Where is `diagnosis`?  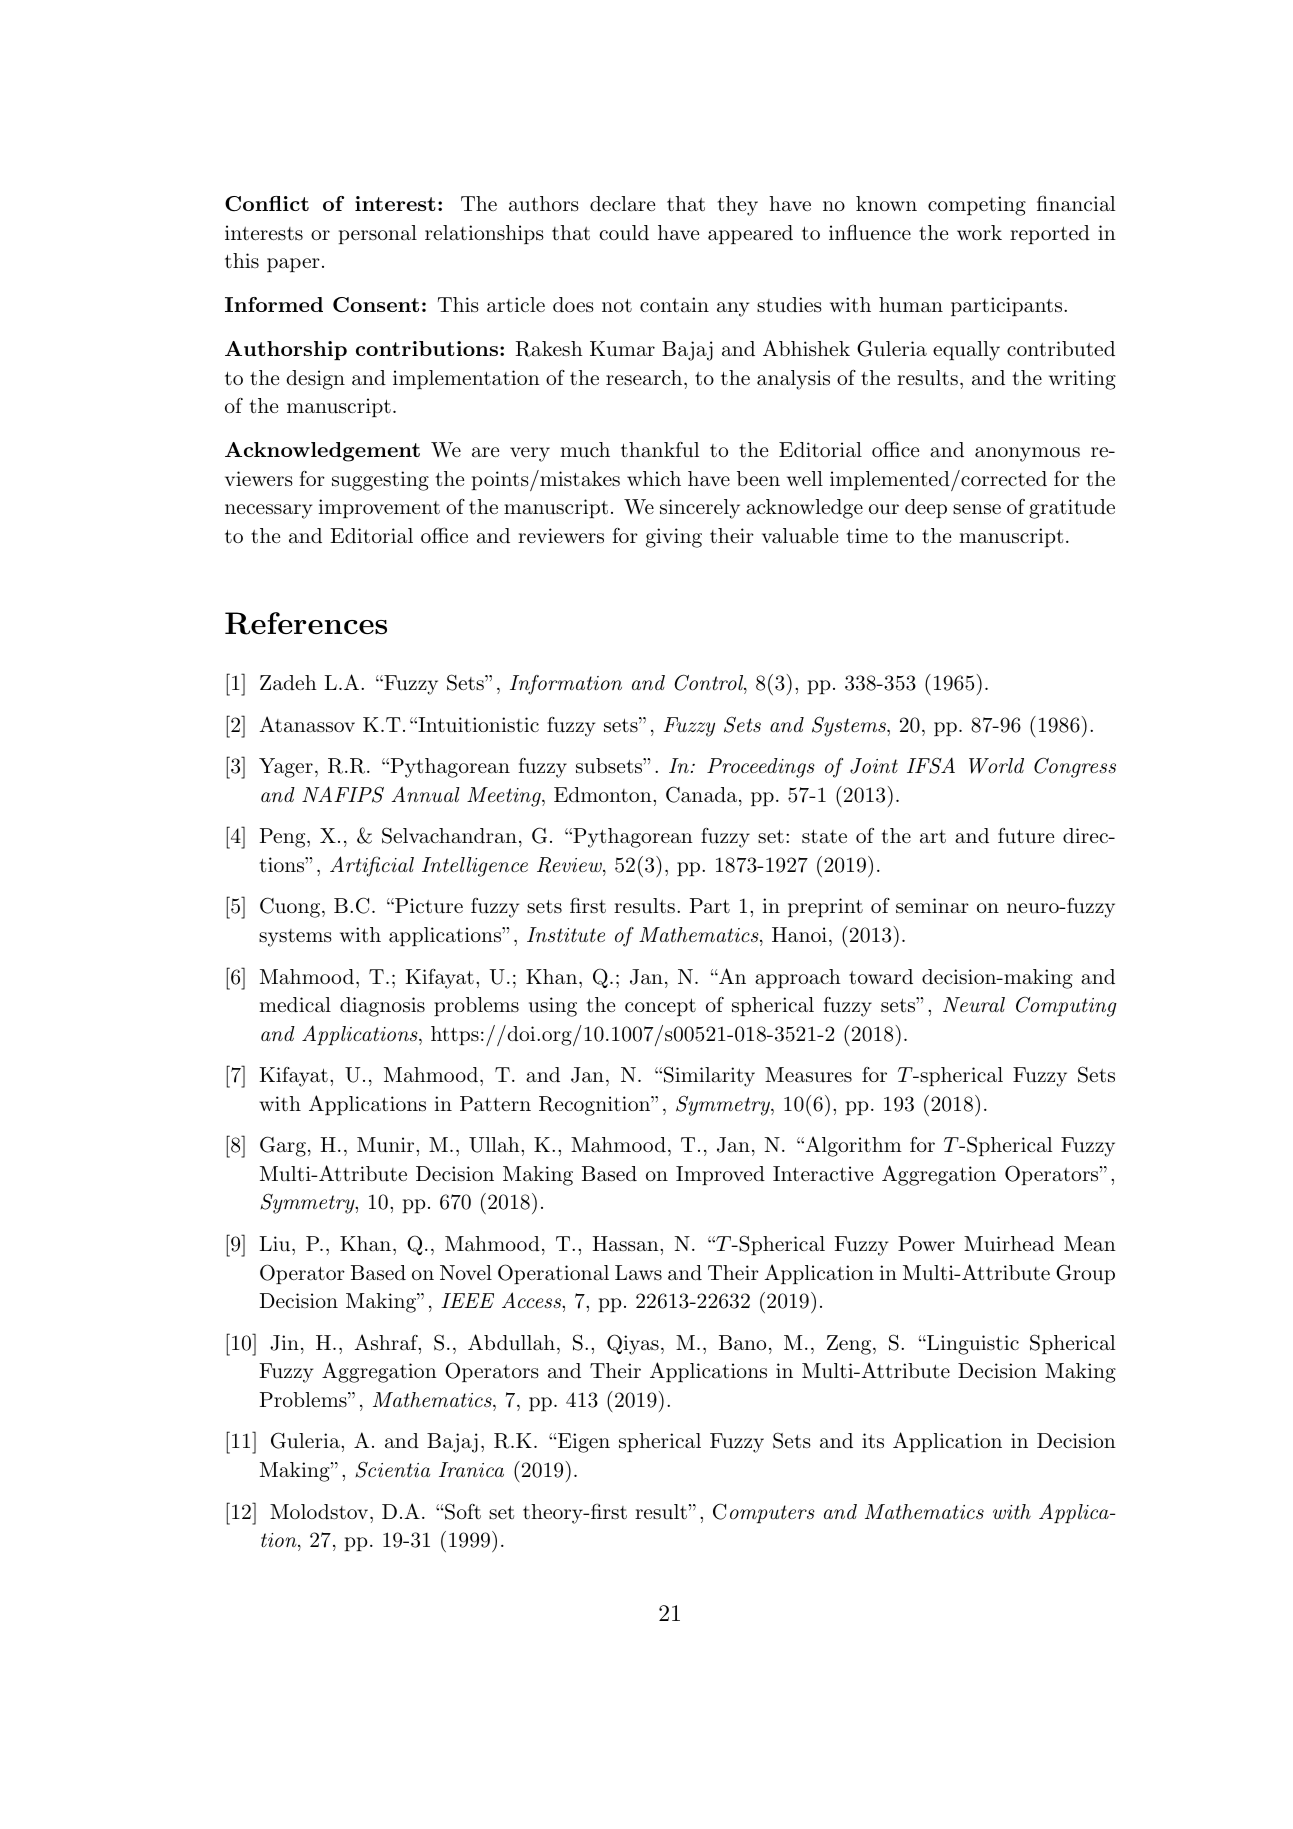
diagnosis is located at coordinates (382, 1007).
